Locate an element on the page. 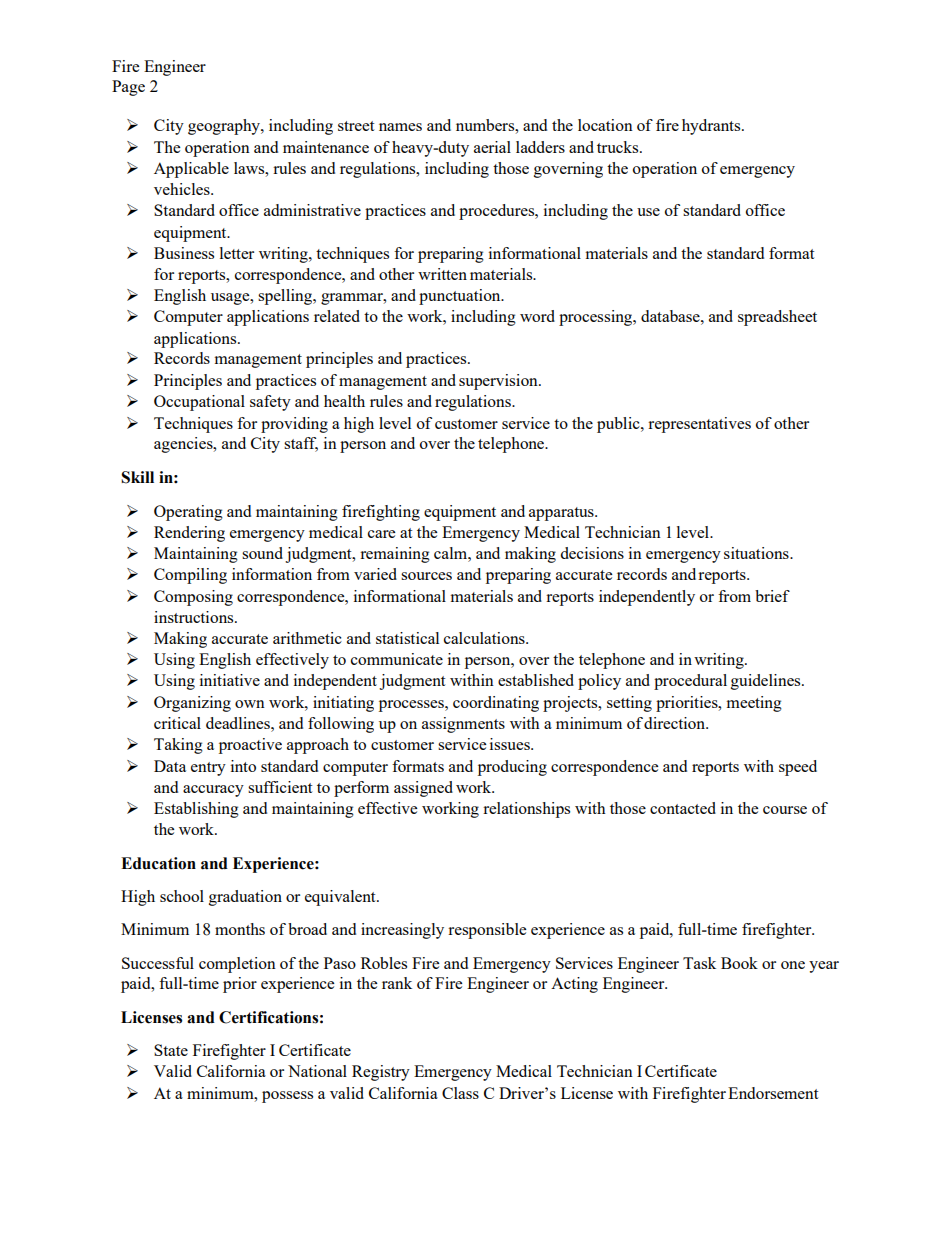  aerial is located at coordinates (492, 147).
